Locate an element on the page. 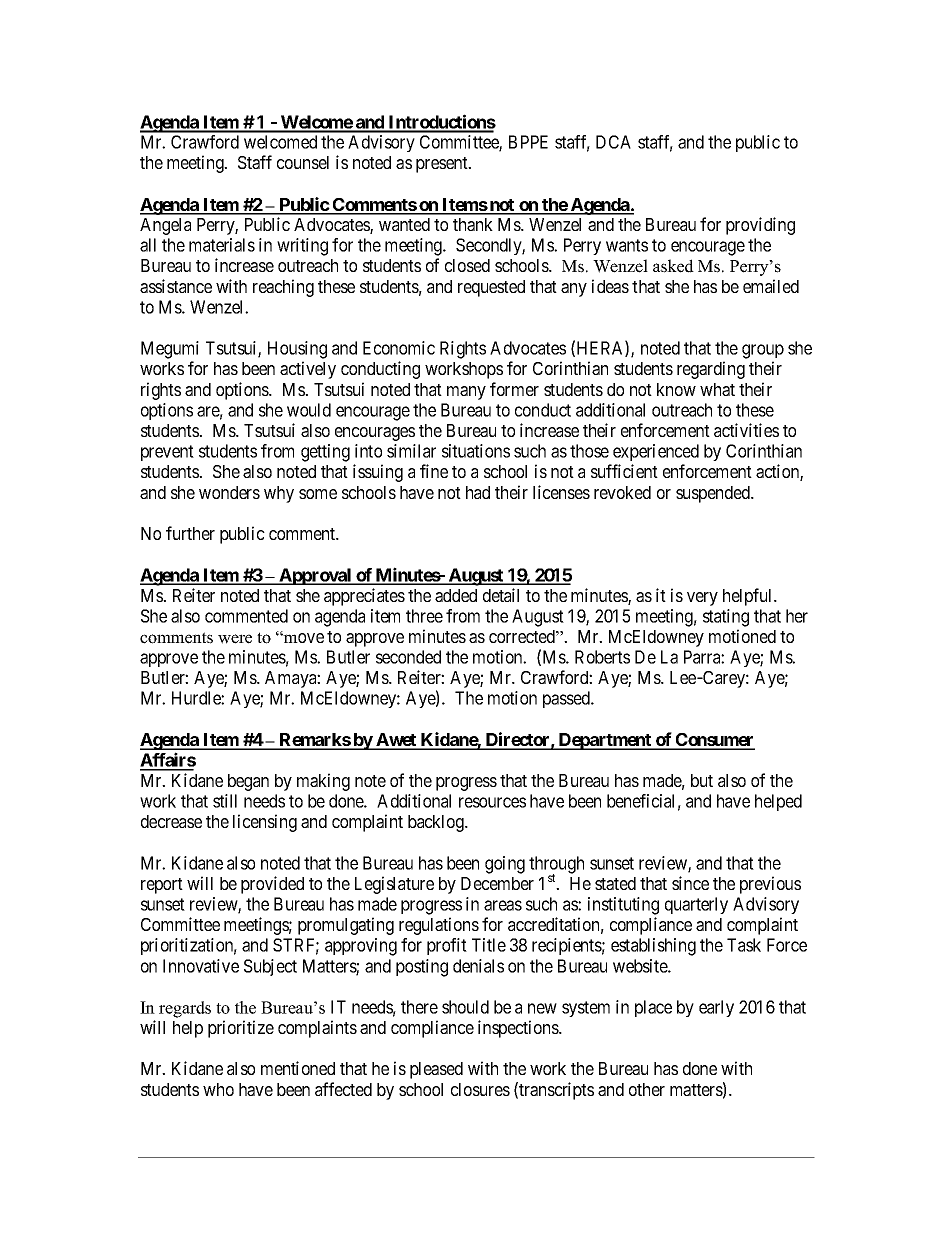 This image has width=952, height=1233. present is located at coordinates (443, 165).
